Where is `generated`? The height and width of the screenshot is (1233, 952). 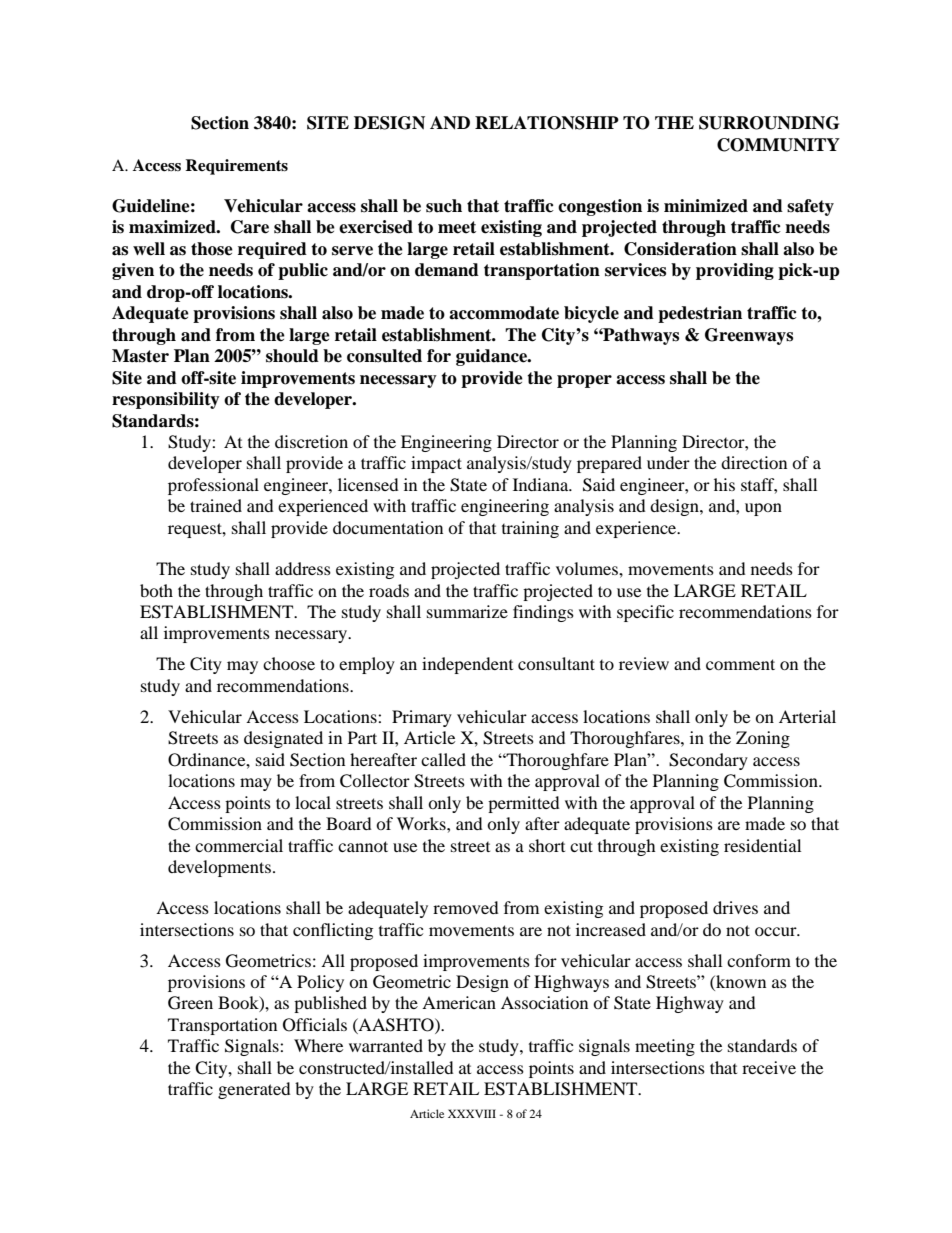
generated is located at coordinates (254, 1090).
